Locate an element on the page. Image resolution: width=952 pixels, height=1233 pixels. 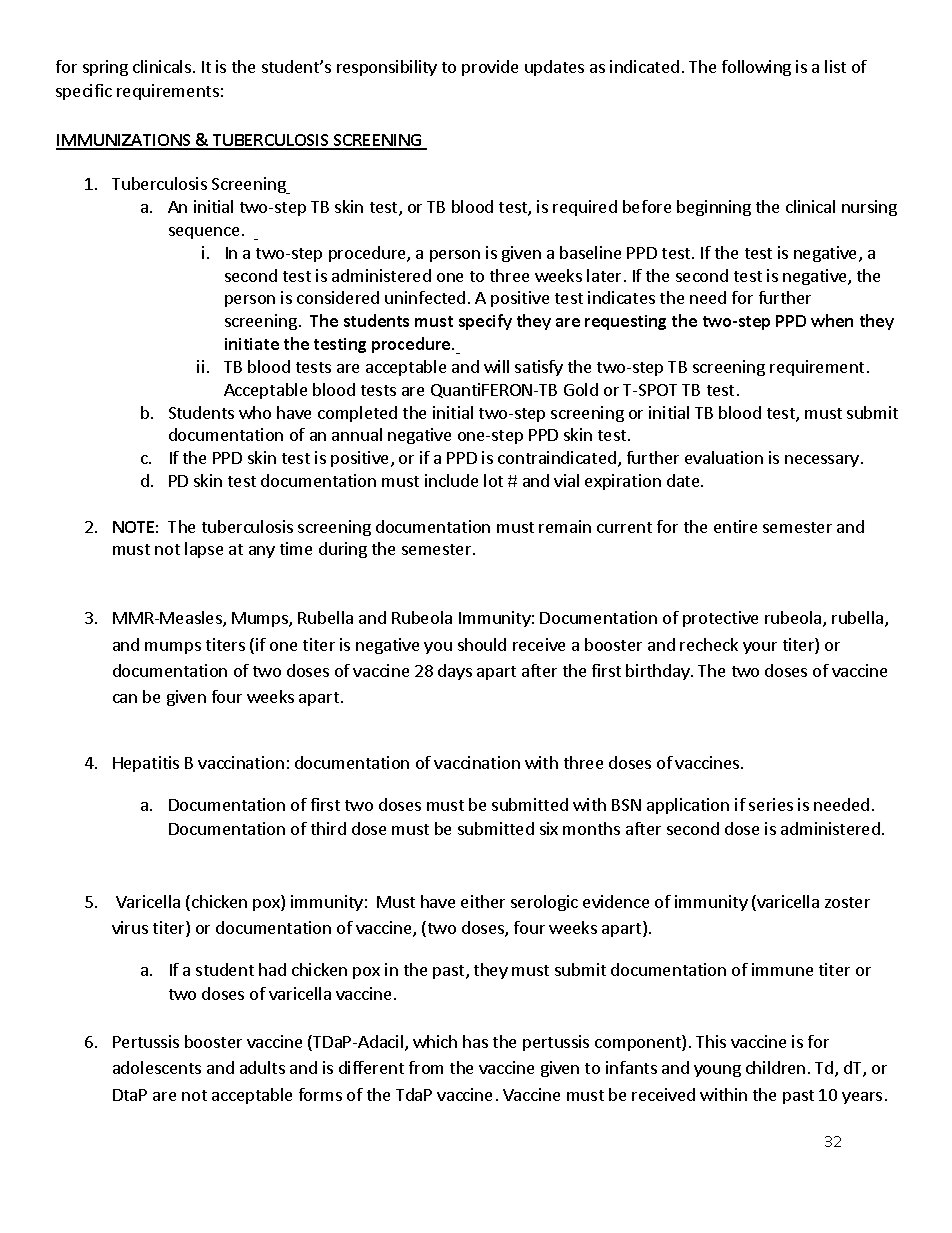
spring is located at coordinates (105, 68).
